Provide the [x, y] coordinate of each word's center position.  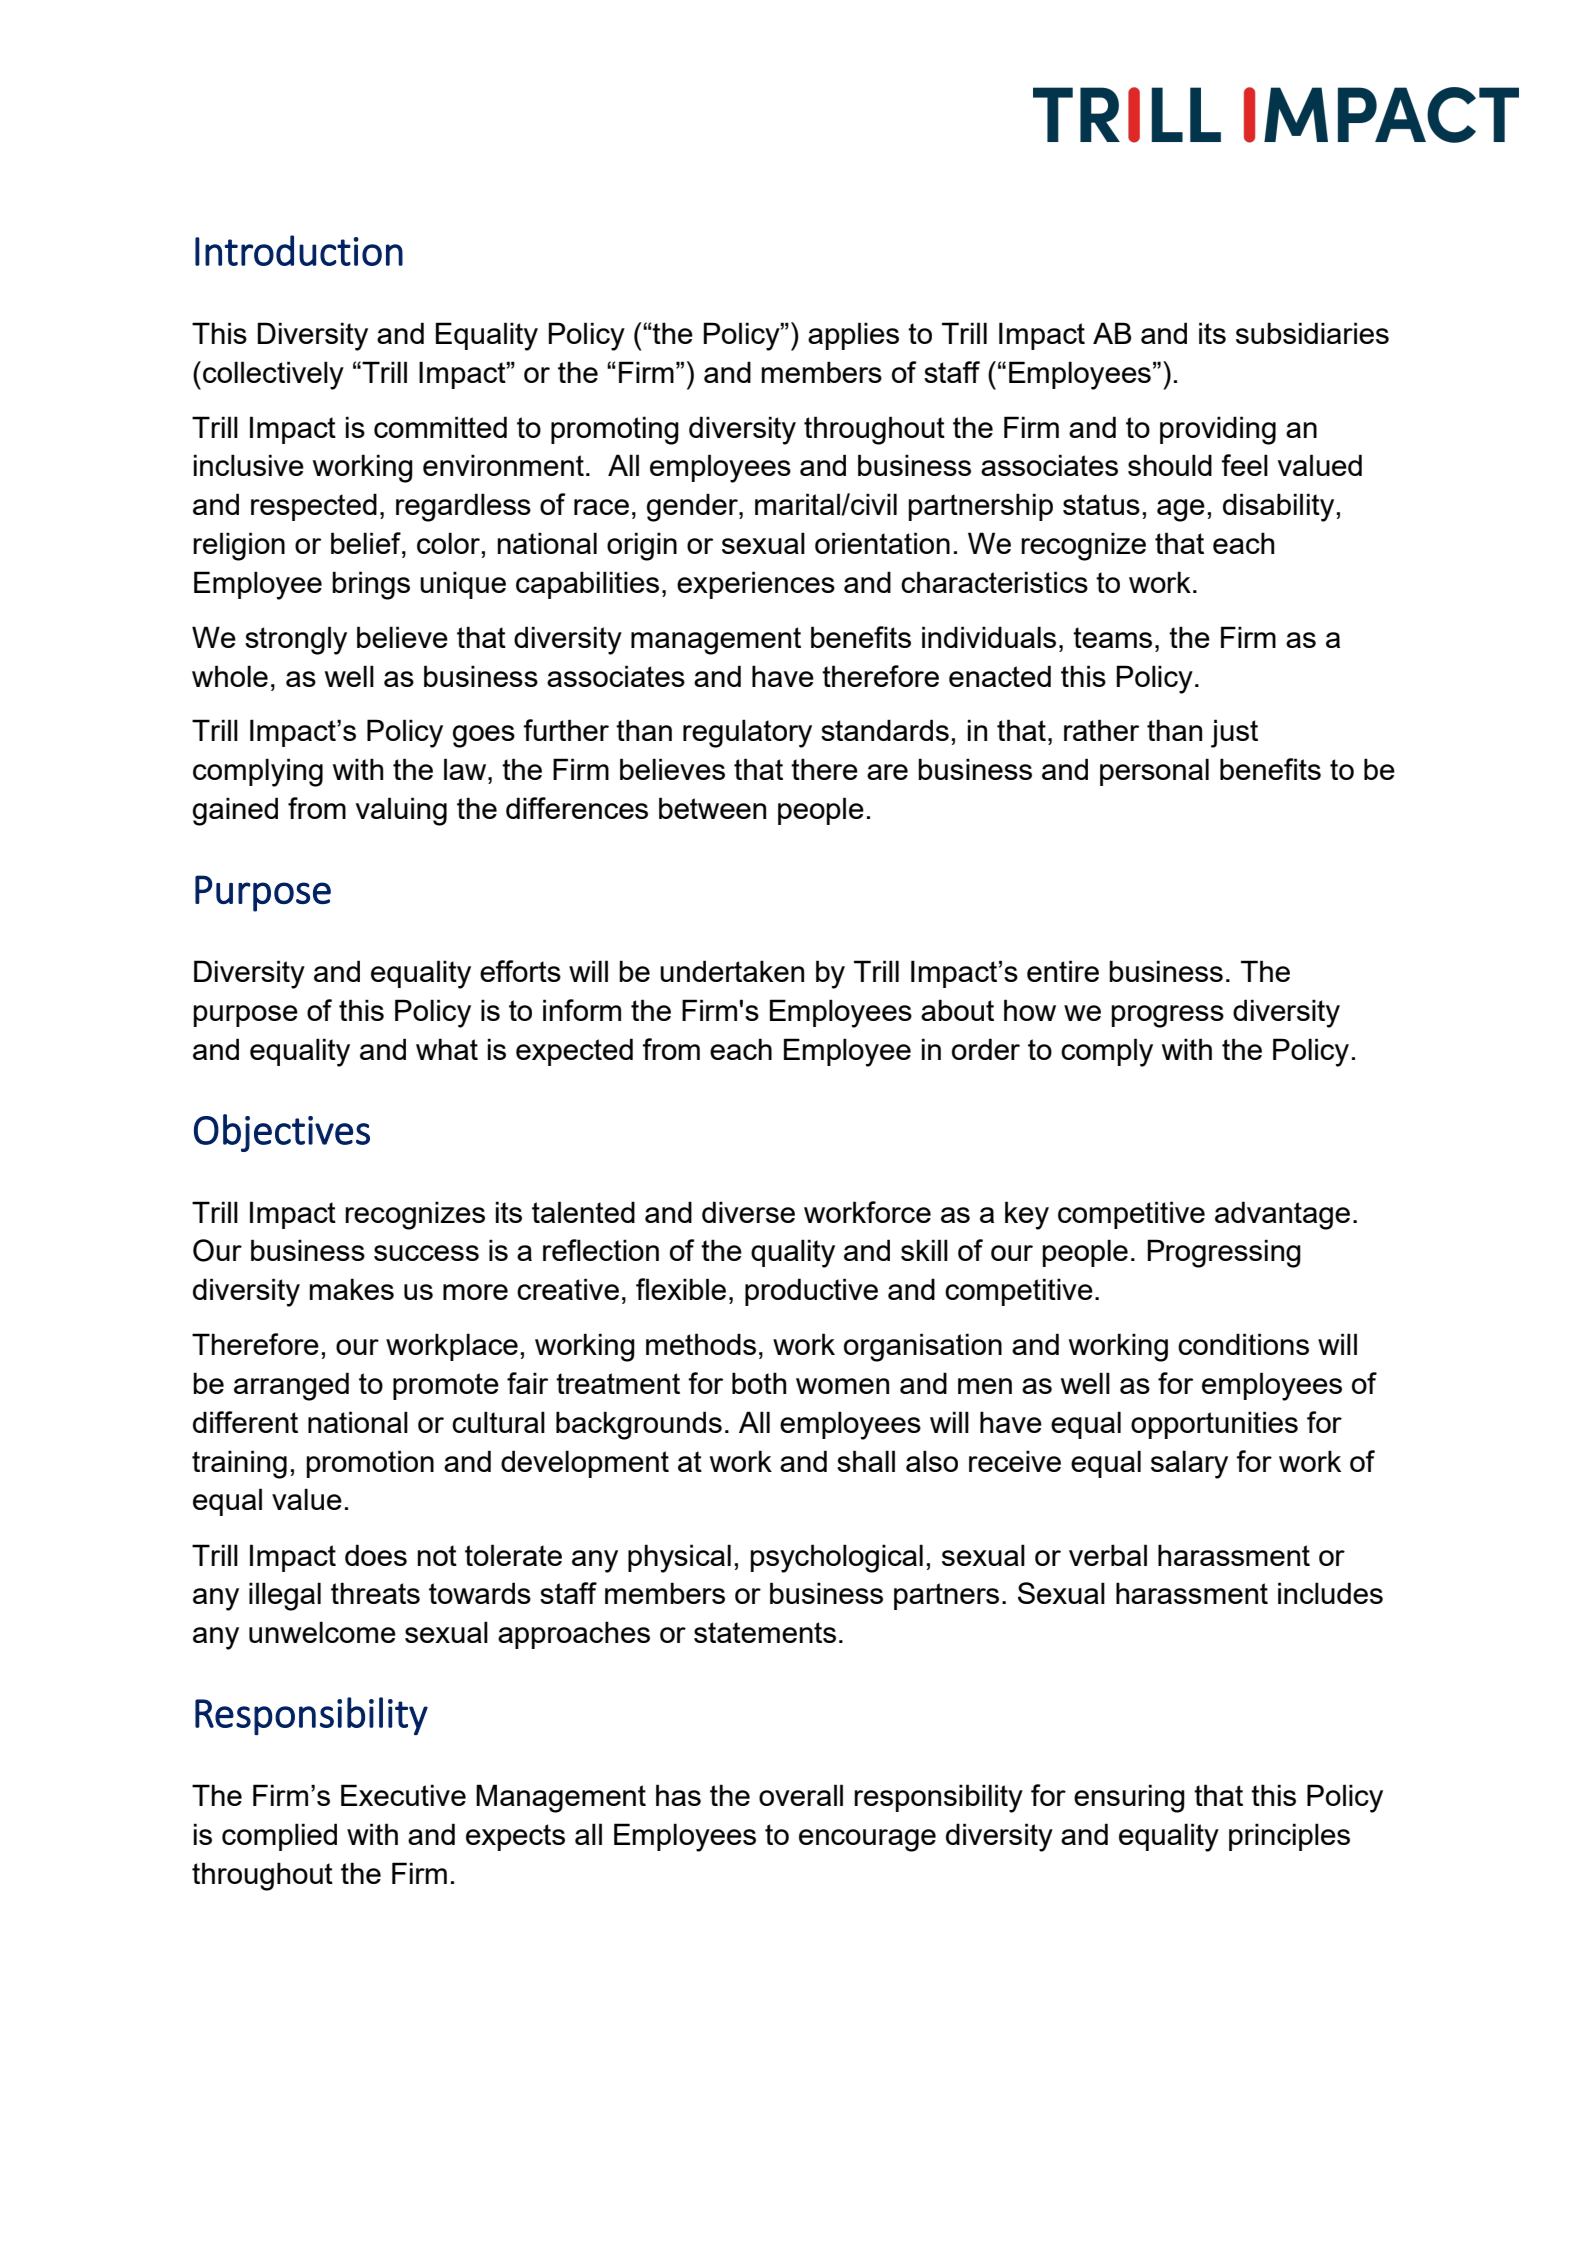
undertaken [732, 971]
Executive [403, 1795]
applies [853, 336]
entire [1063, 971]
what [447, 1049]
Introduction [299, 250]
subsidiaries [1312, 333]
